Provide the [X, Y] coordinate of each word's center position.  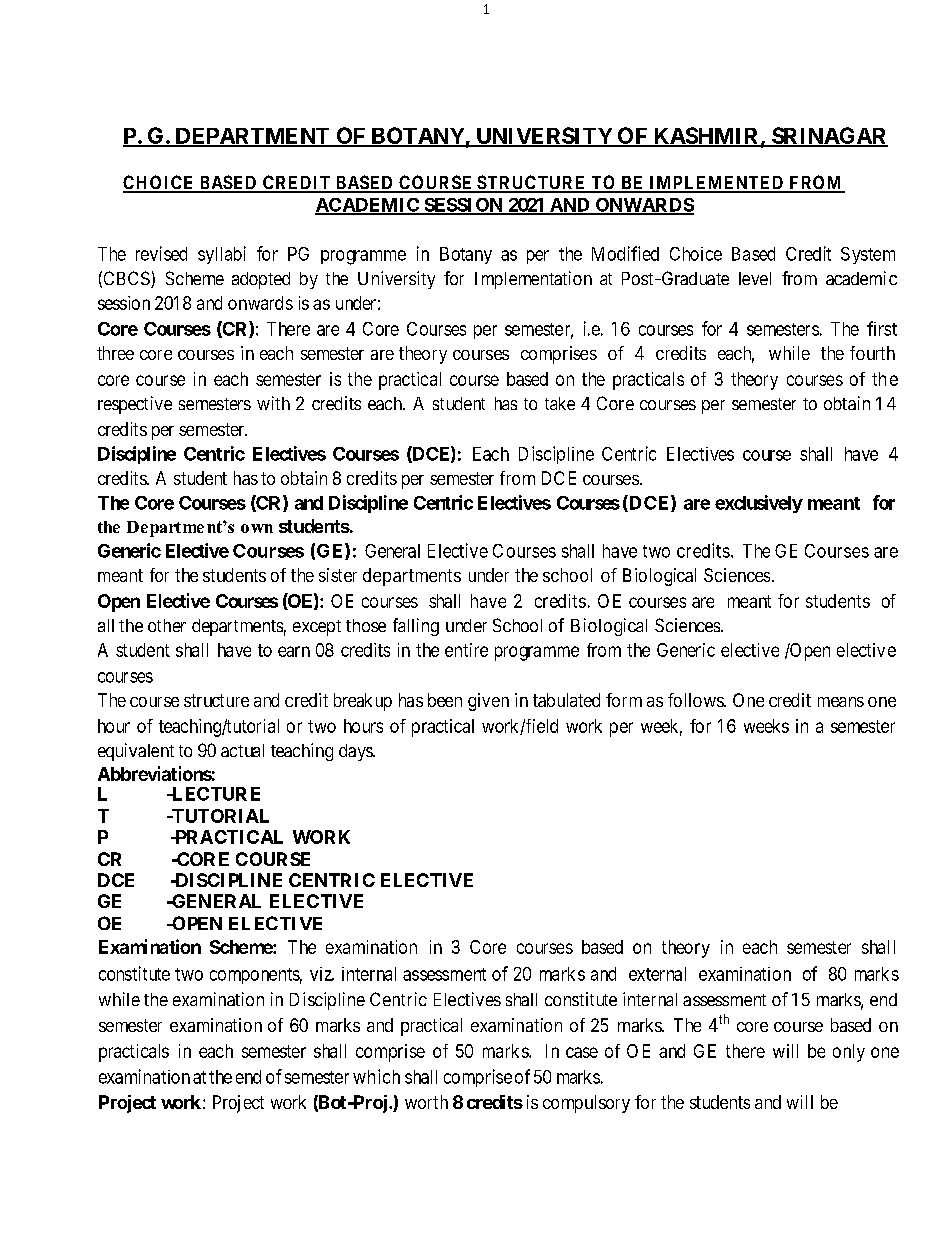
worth [426, 1102]
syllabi [222, 255]
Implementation [533, 280]
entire [466, 650]
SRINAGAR [828, 137]
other [167, 625]
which [376, 1076]
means [841, 702]
